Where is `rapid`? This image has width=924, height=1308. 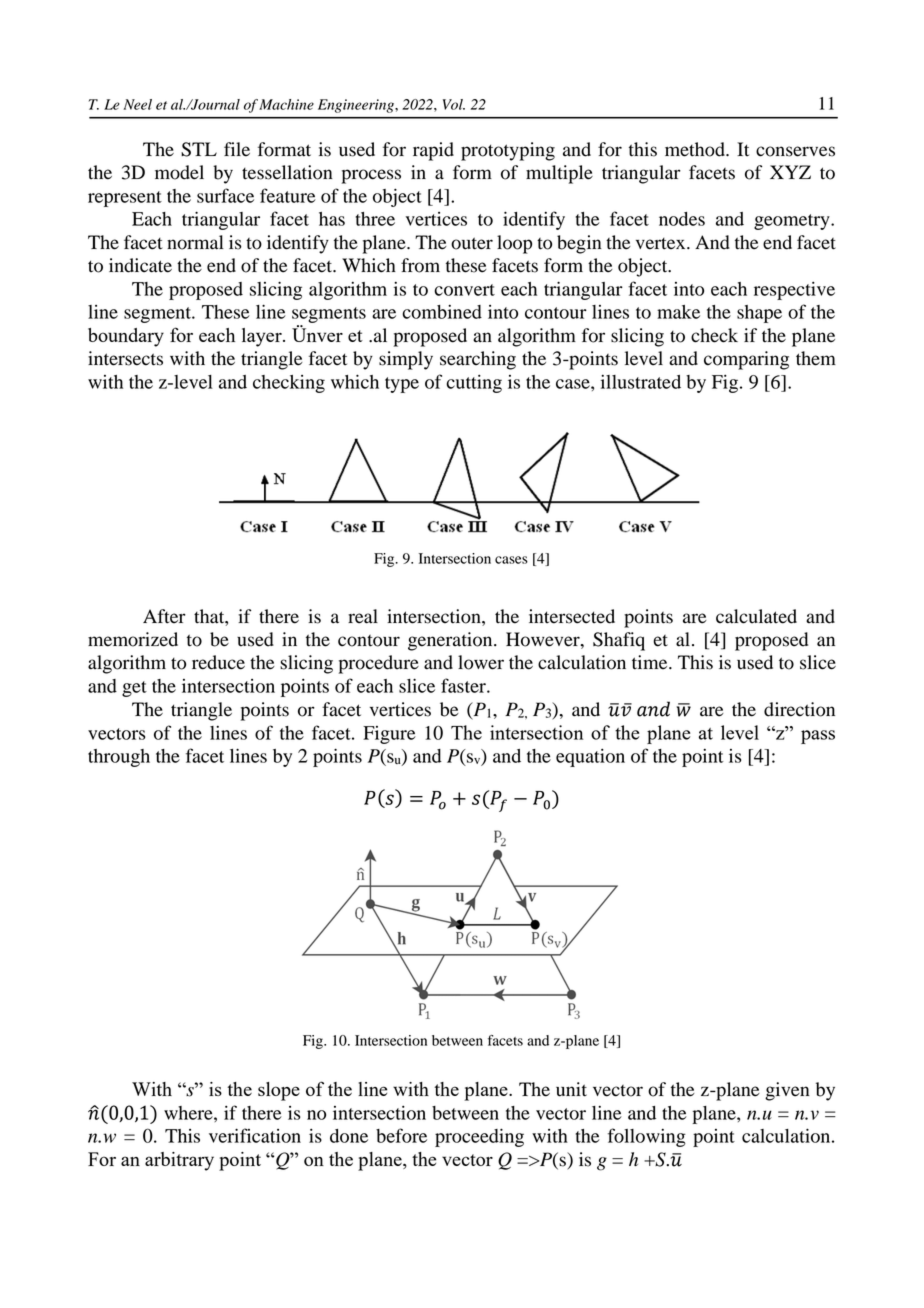
rapid is located at coordinates (433, 151).
